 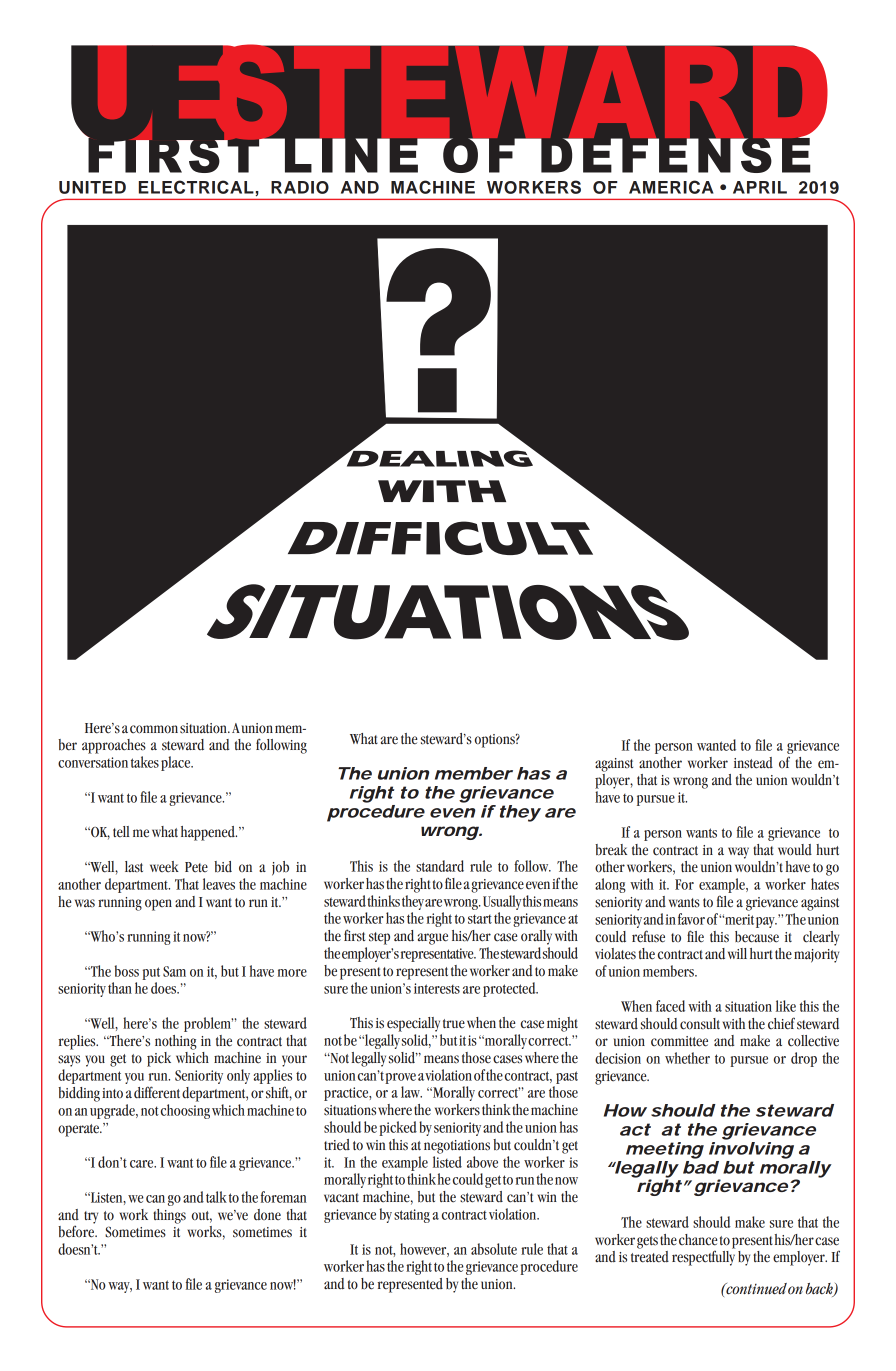 I want to click on RADIO, so click(x=300, y=187).
